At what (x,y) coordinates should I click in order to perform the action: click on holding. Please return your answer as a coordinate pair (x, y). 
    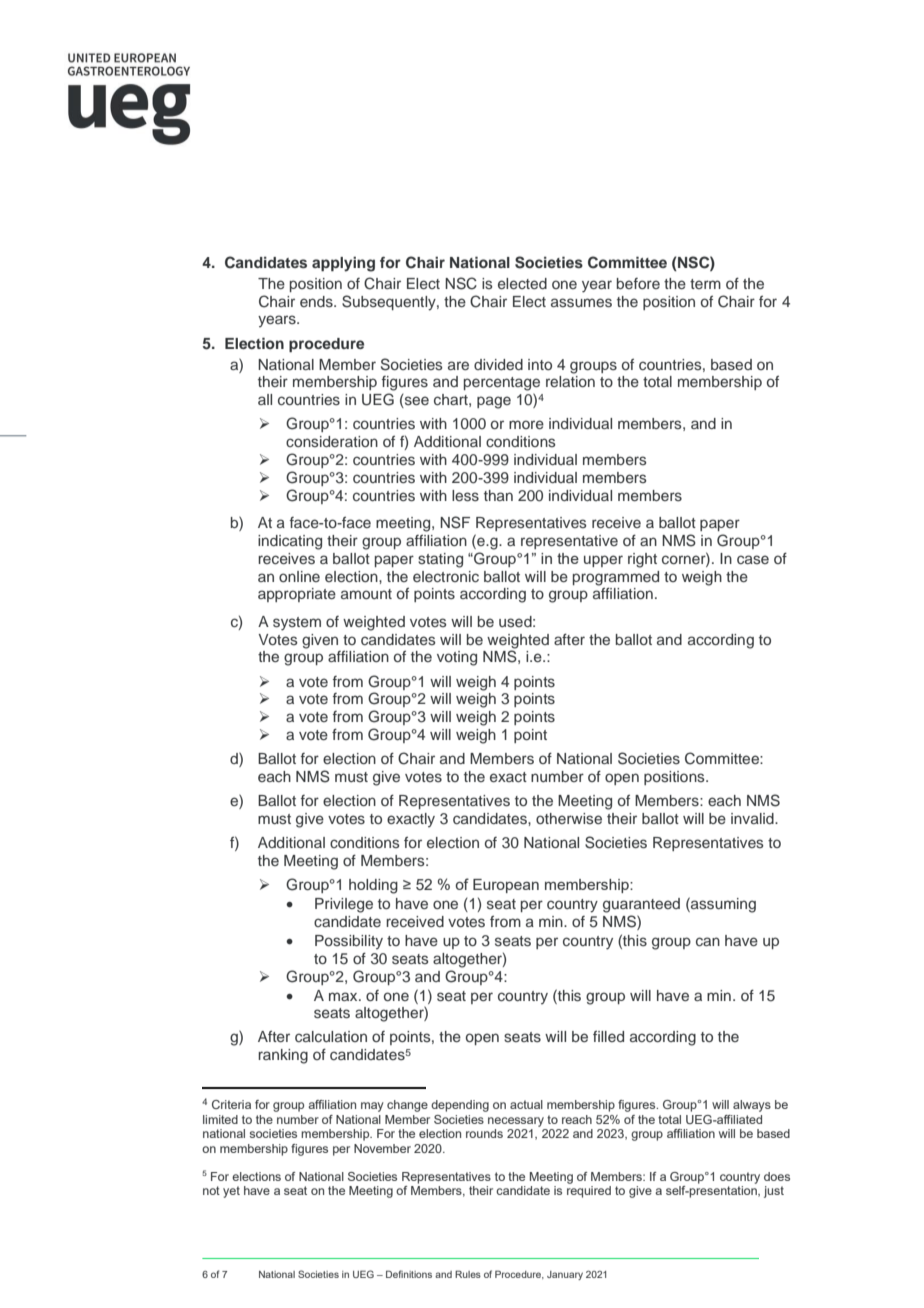
    Looking at the image, I should click on (373, 886).
